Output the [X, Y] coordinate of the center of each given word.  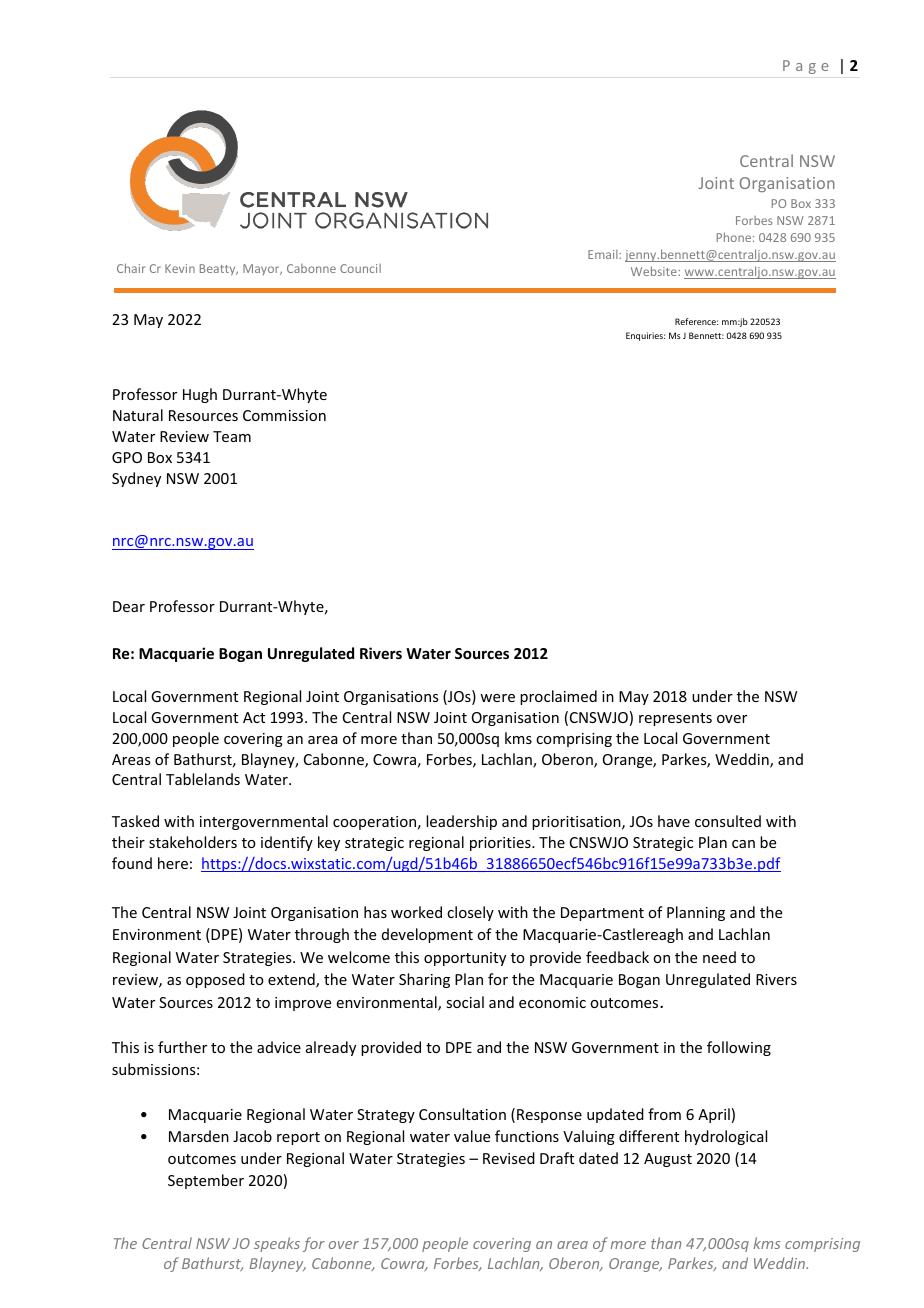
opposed [215, 980]
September [206, 1181]
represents [675, 719]
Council [360, 268]
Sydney [136, 479]
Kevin [180, 268]
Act [254, 717]
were [497, 698]
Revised [509, 1158]
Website [655, 271]
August [668, 1160]
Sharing [424, 980]
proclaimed [558, 697]
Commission [284, 415]
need [719, 957]
